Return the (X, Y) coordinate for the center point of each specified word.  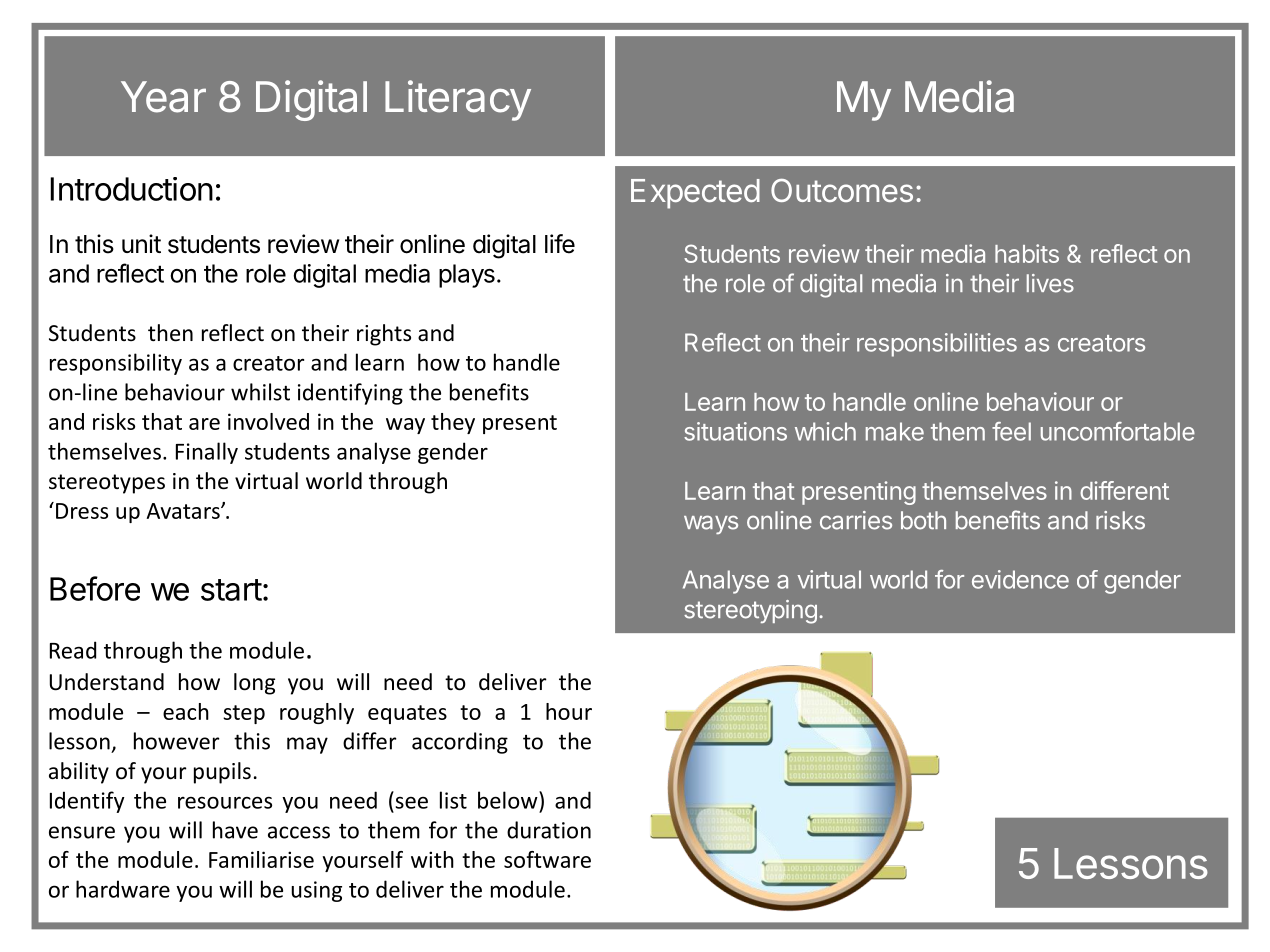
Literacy (458, 100)
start (231, 590)
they (453, 423)
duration (549, 830)
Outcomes (842, 190)
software (547, 859)
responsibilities (937, 345)
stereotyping (750, 612)
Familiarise (261, 859)
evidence (1020, 579)
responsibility (116, 364)
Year (163, 97)
